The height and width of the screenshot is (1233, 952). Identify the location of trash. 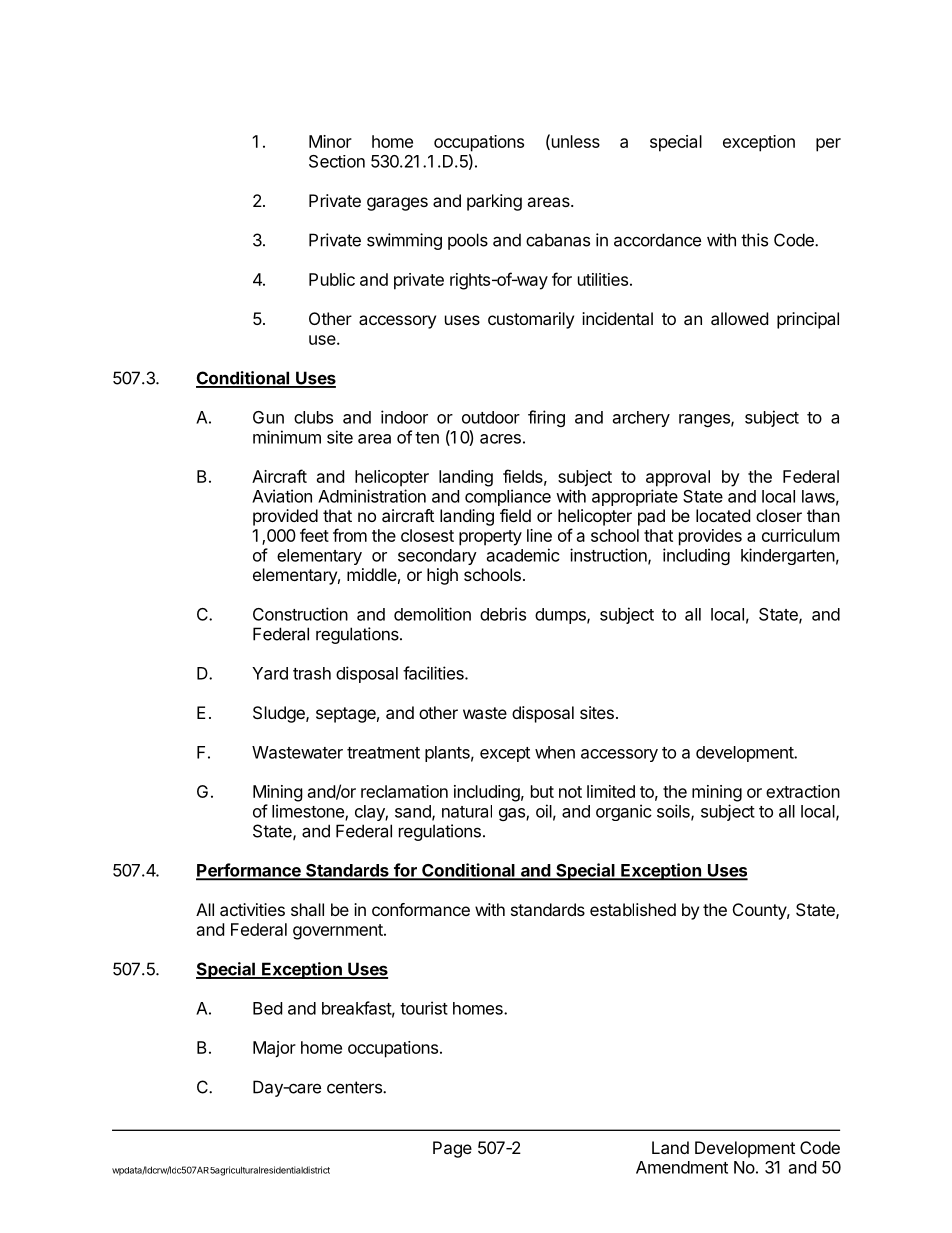
(312, 673).
